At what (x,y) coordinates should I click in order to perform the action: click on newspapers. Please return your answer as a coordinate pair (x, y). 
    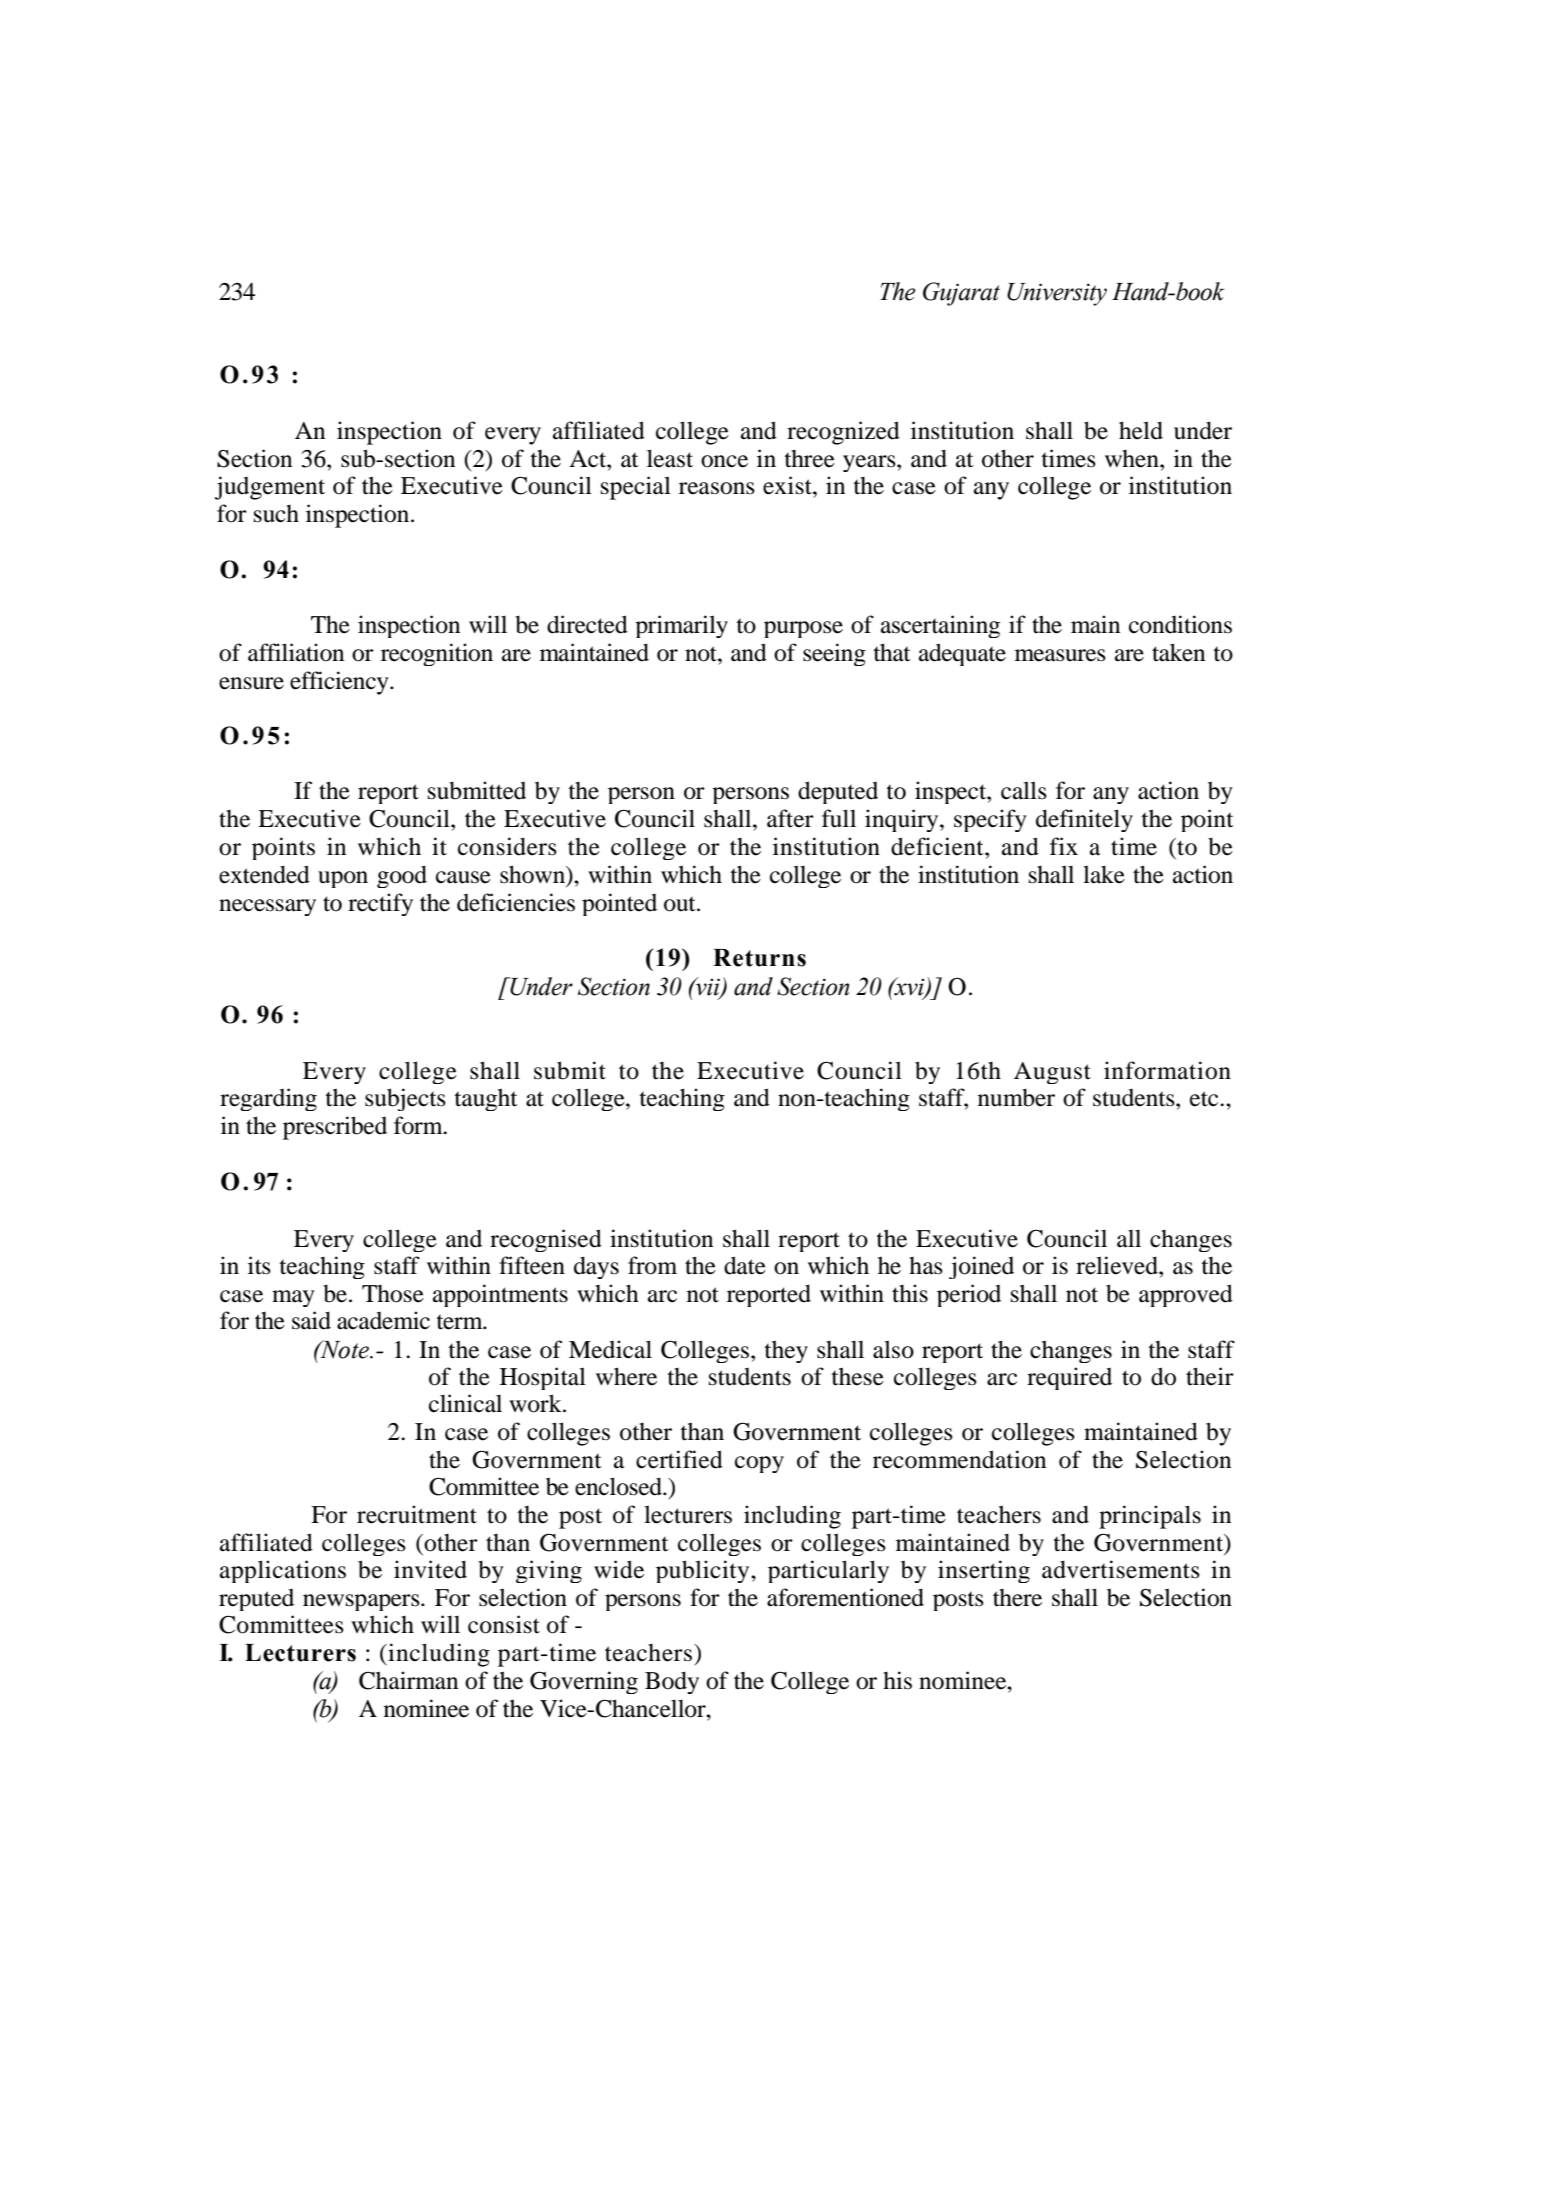
    Looking at the image, I should click on (362, 1602).
